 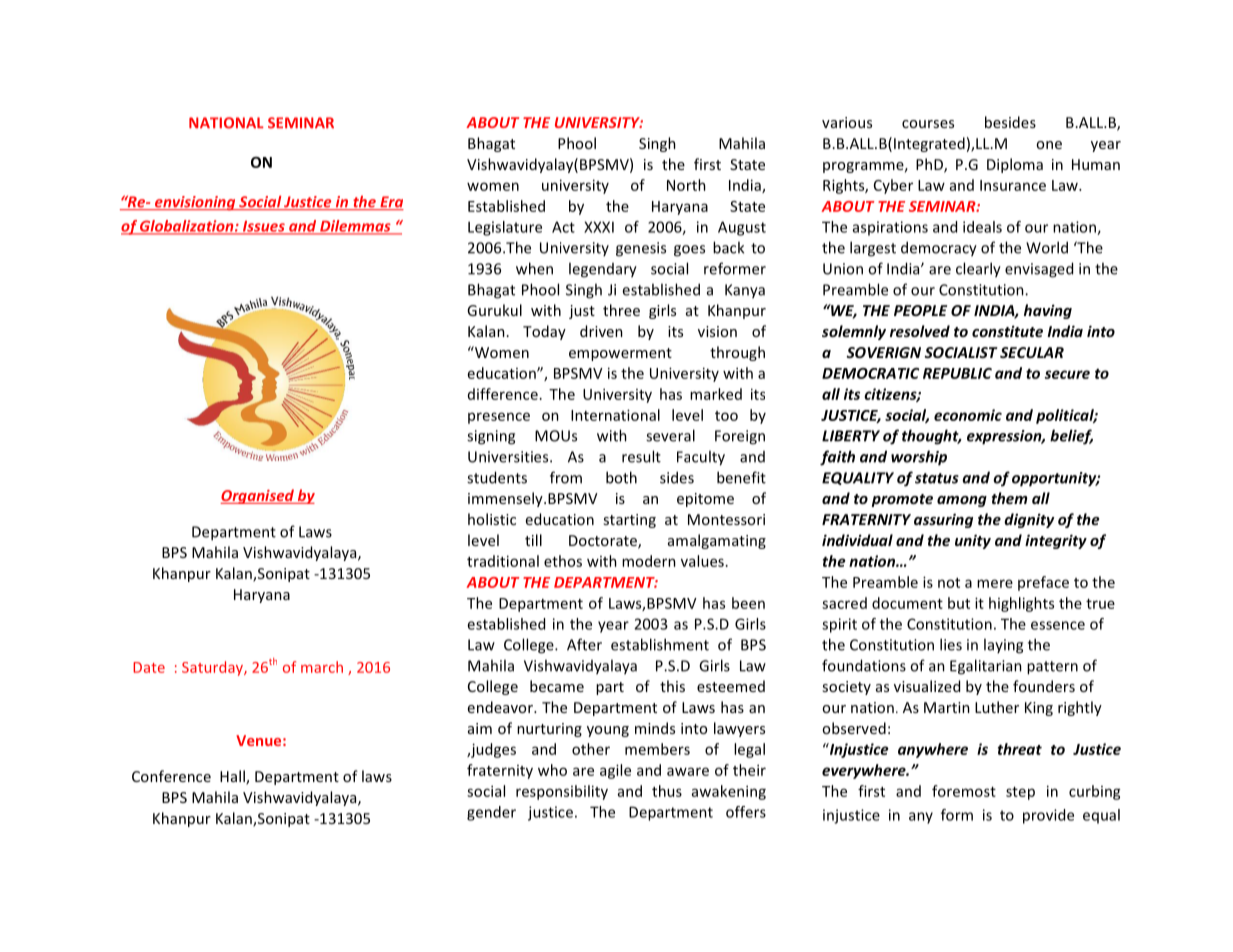 I want to click on one, so click(x=1049, y=145).
